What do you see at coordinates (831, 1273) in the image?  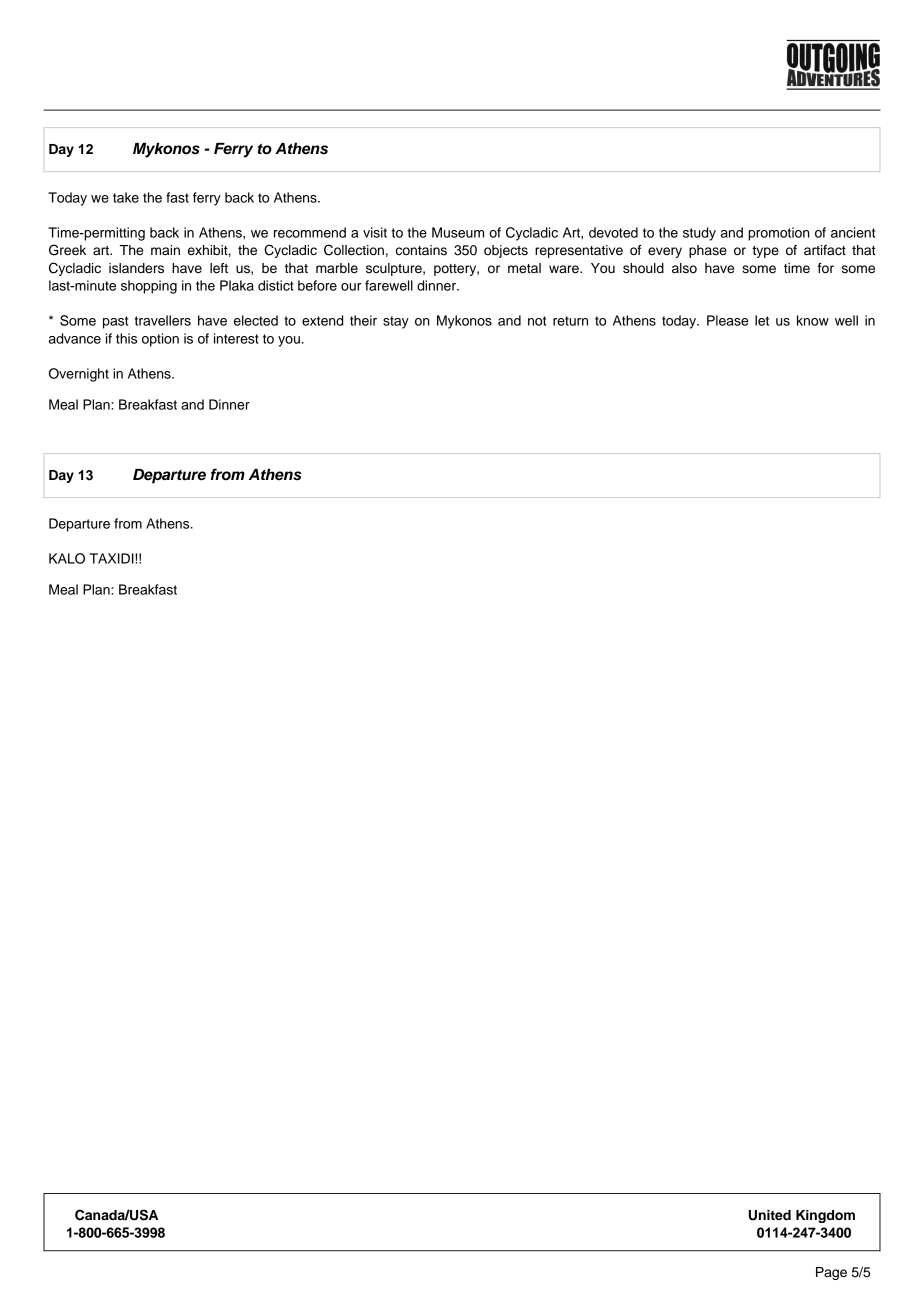 I see `Page` at bounding box center [831, 1273].
